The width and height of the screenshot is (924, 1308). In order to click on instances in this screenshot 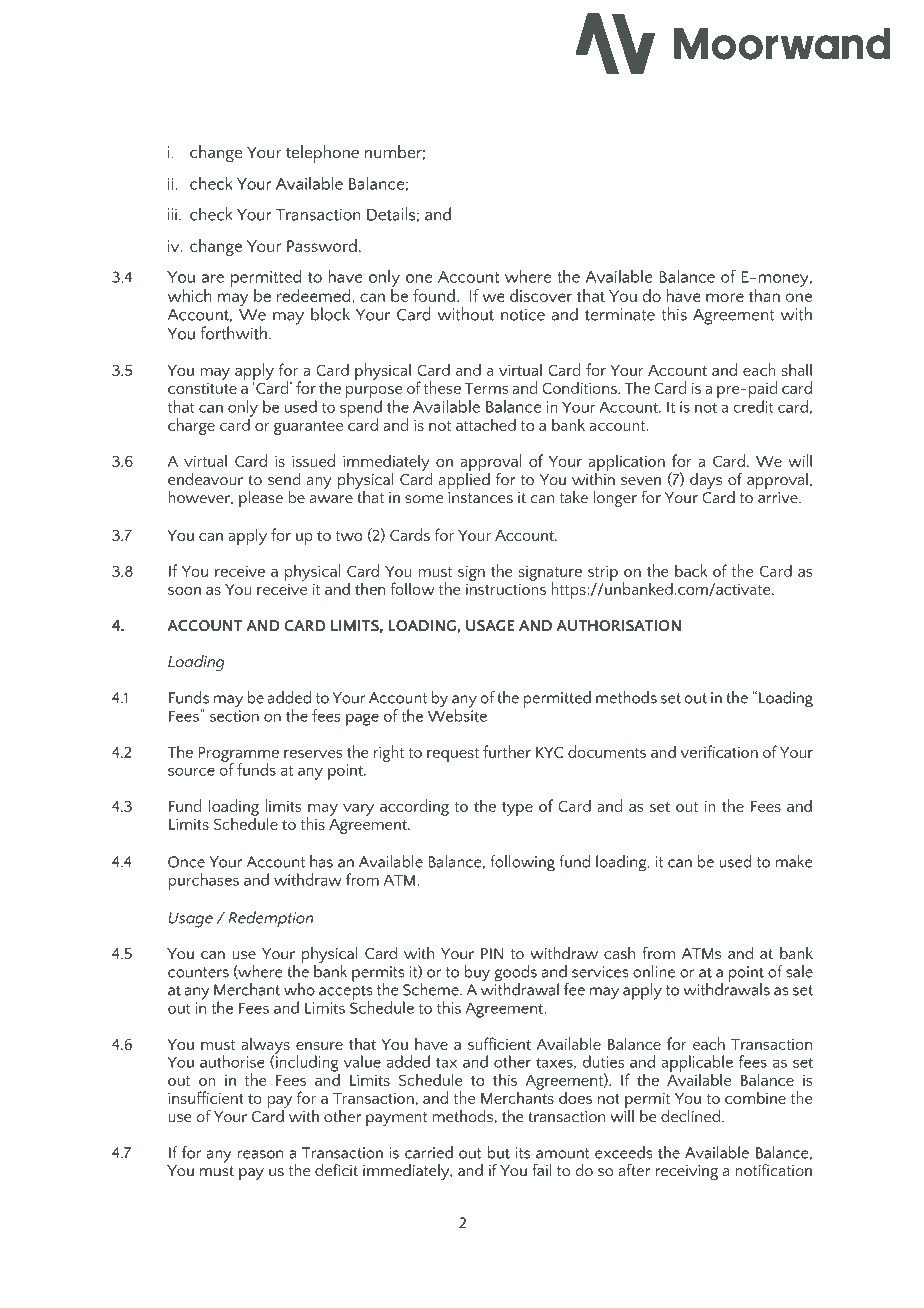, I will do `click(480, 496)`.
